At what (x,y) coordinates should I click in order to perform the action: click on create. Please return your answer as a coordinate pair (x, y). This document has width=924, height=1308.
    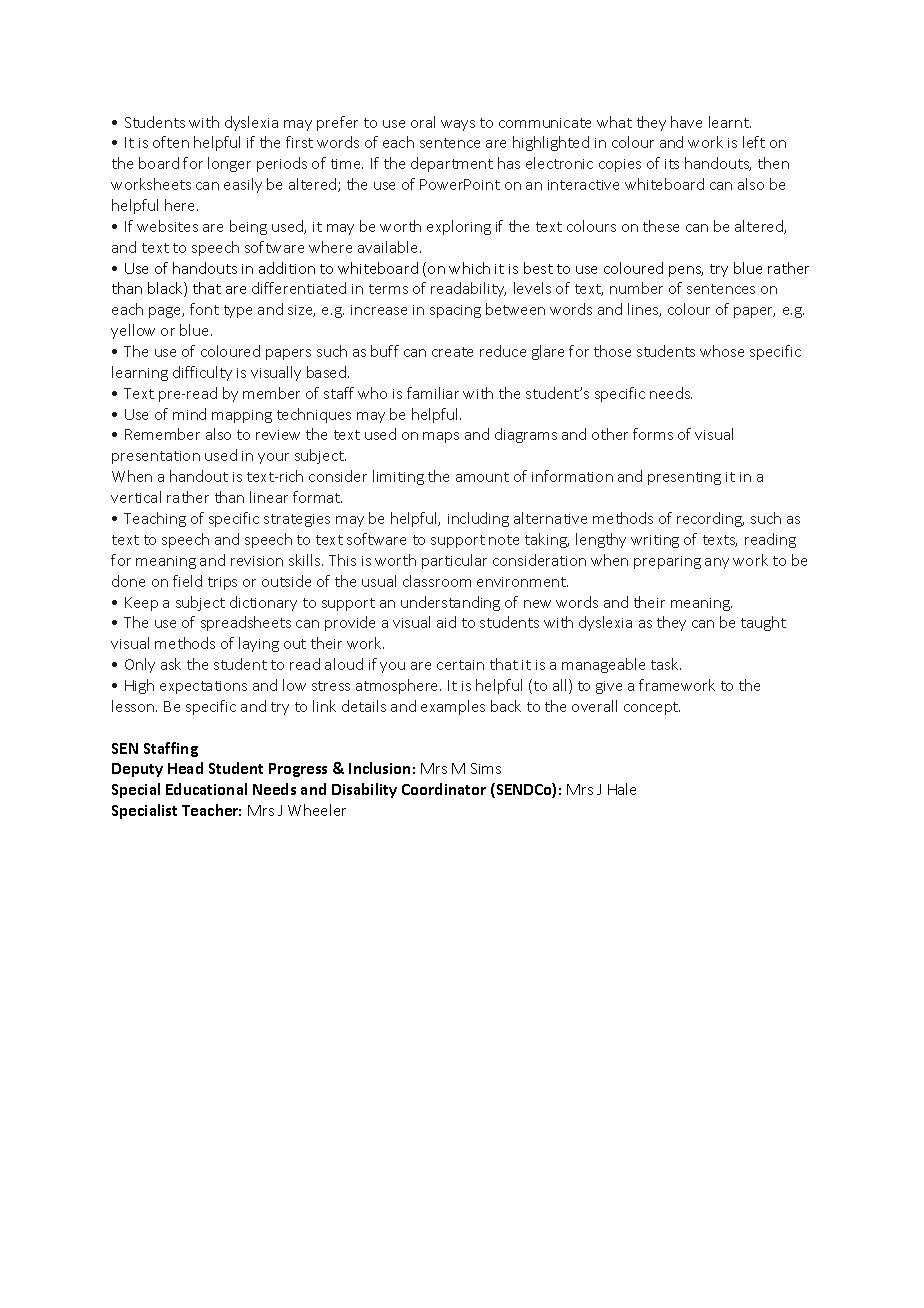
    Looking at the image, I should click on (452, 352).
